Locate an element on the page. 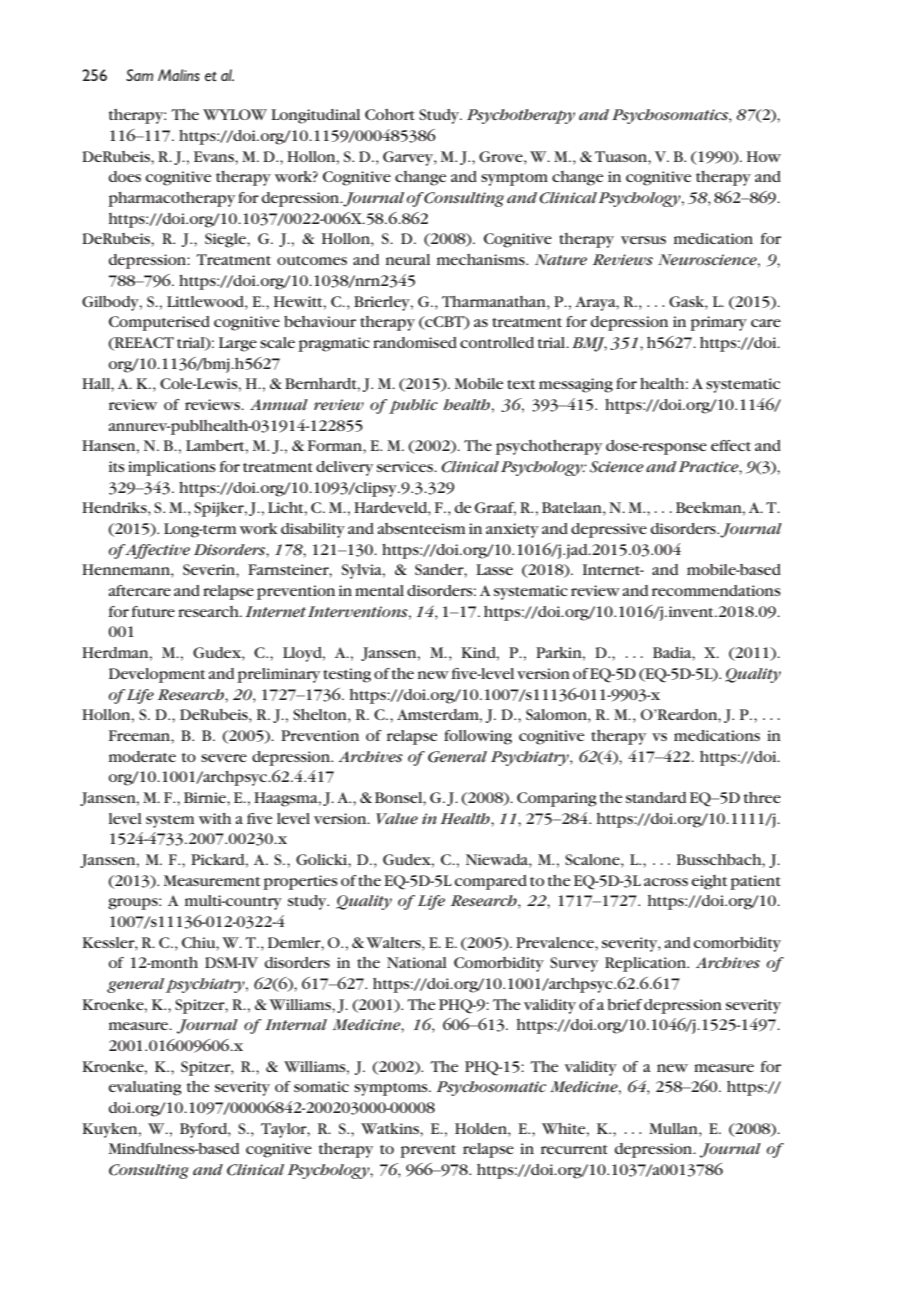  future is located at coordinates (153, 611).
